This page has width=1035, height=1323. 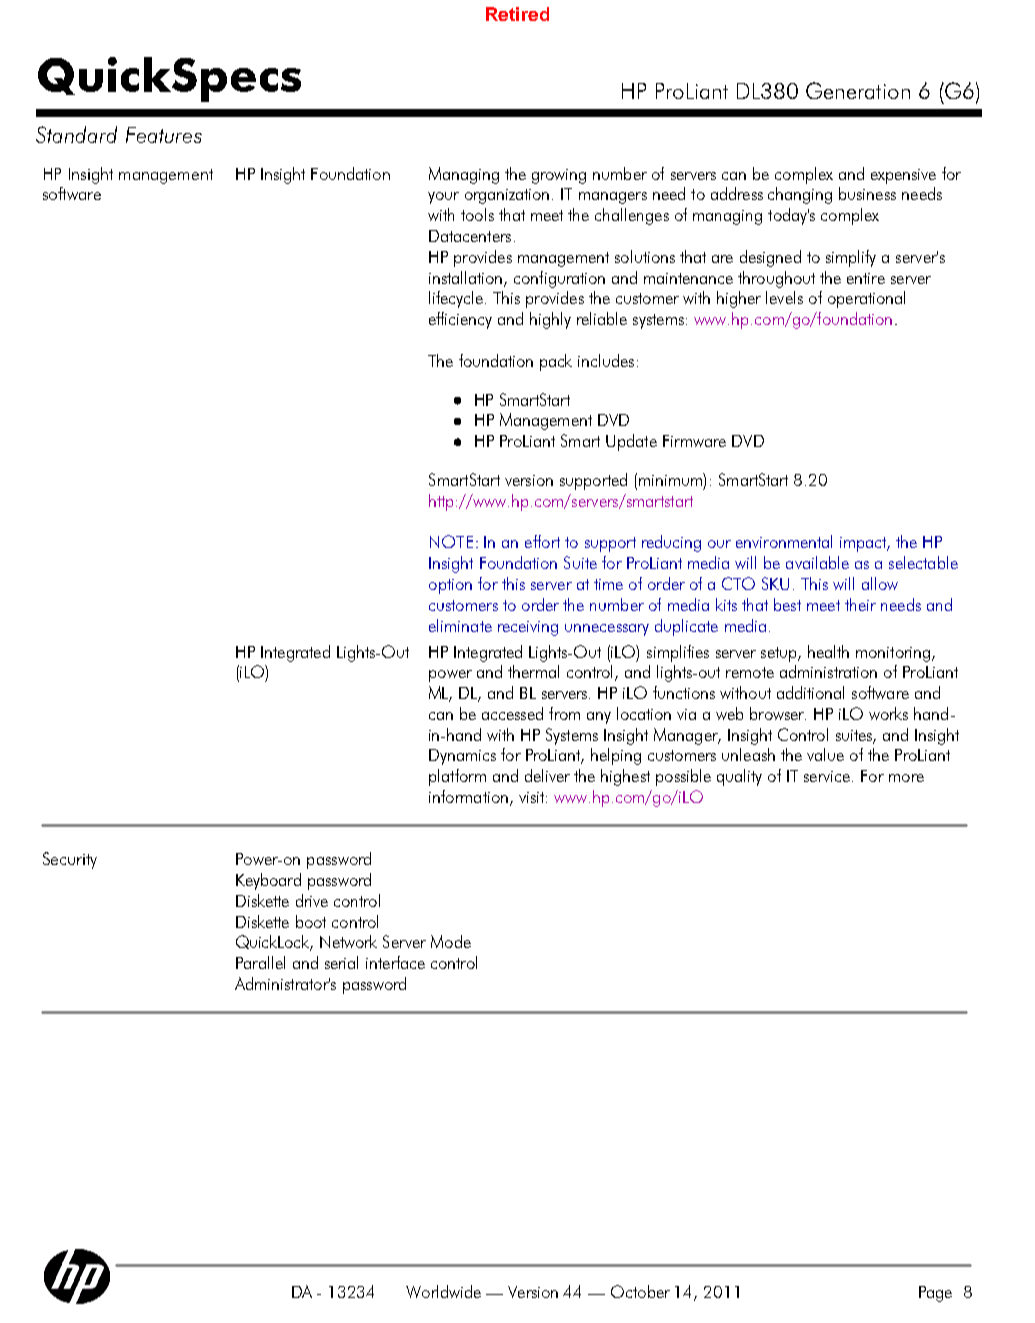 I want to click on Generation, so click(x=858, y=90).
